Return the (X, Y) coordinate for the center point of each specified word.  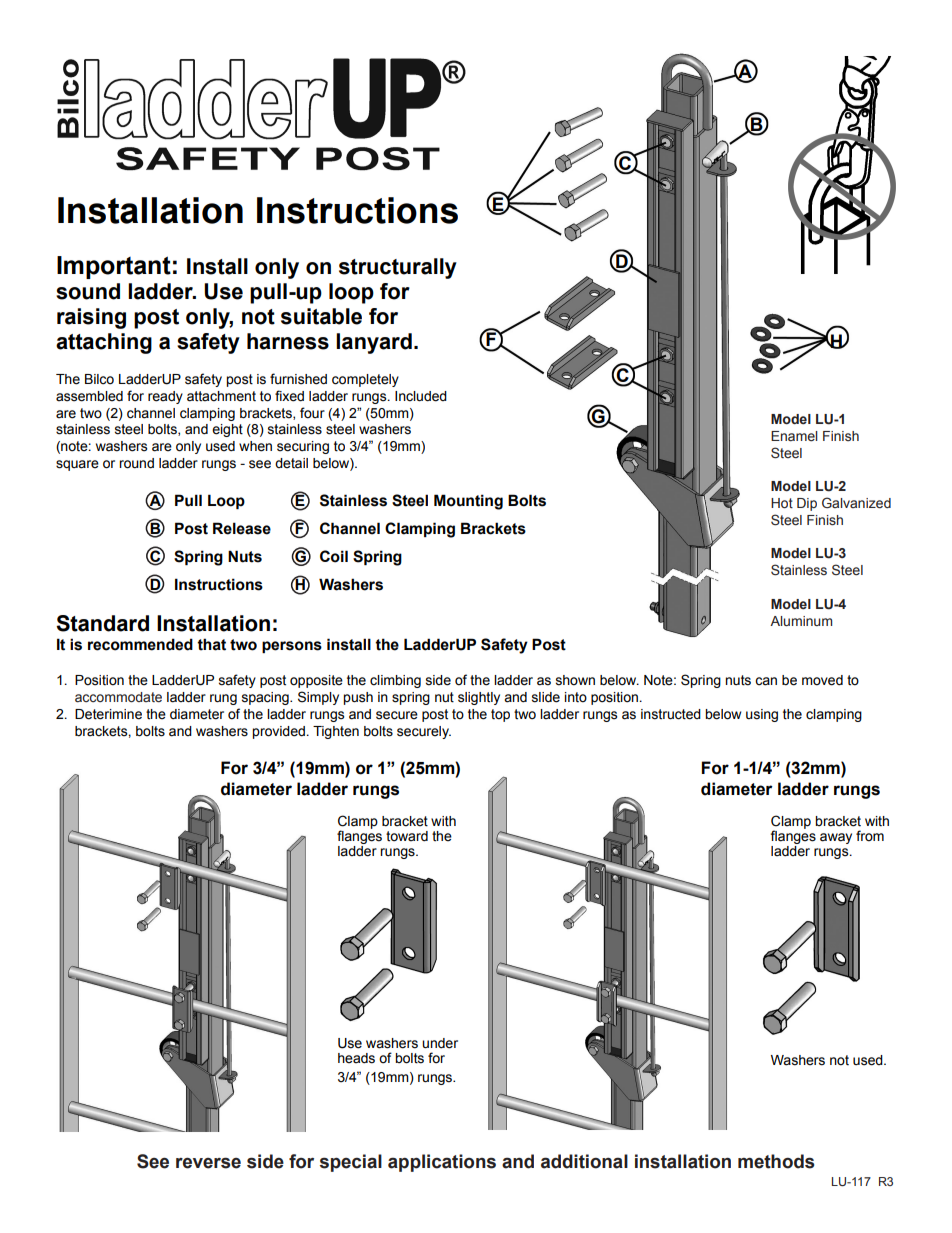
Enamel (794, 436)
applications (442, 1163)
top (500, 715)
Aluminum (801, 621)
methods (776, 1161)
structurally (398, 268)
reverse (208, 1163)
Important (114, 267)
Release (242, 528)
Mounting (468, 502)
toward (407, 836)
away (836, 838)
